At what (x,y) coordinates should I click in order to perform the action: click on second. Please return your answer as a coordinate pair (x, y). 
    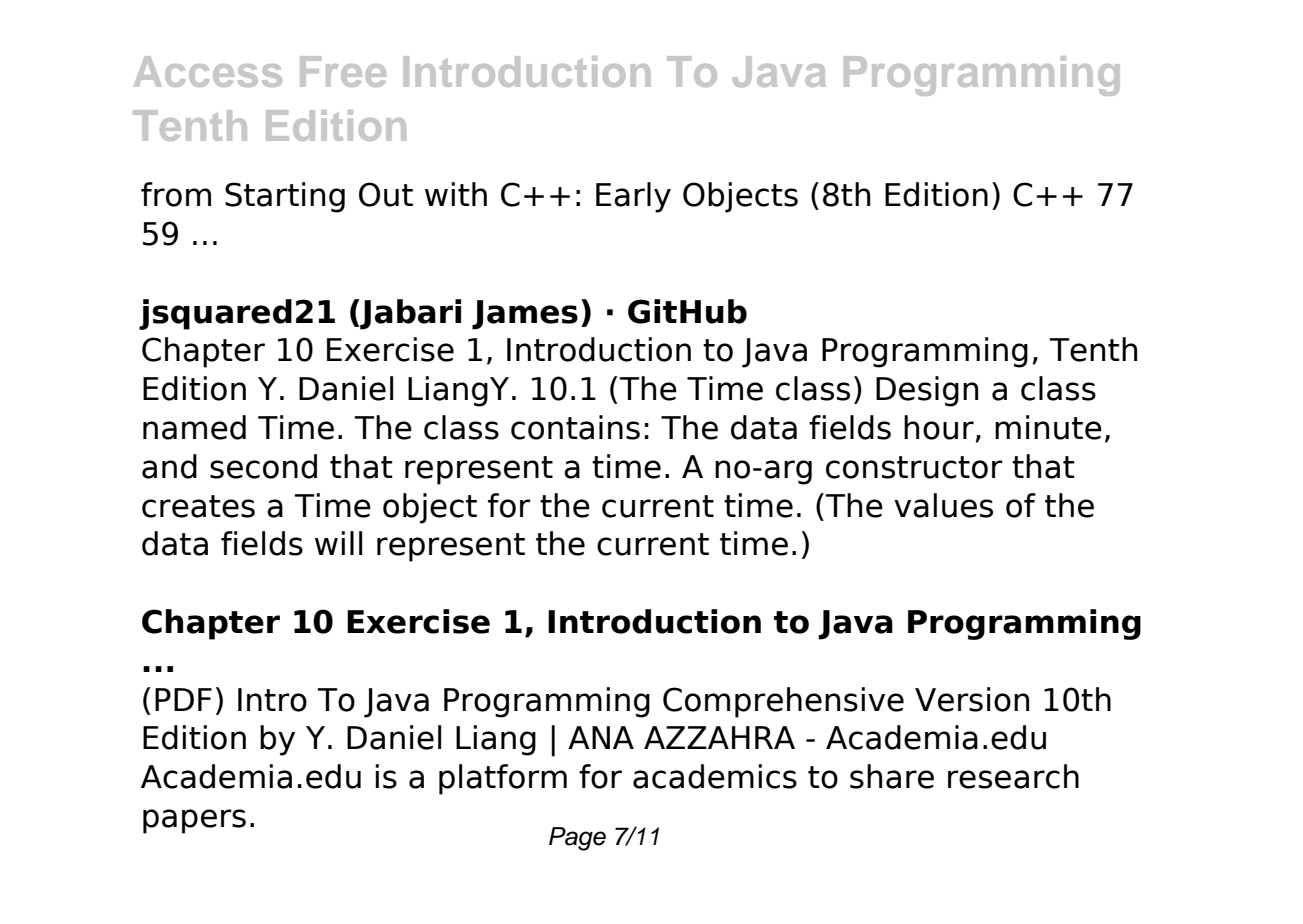
    Looking at the image, I should click on (263, 466).
